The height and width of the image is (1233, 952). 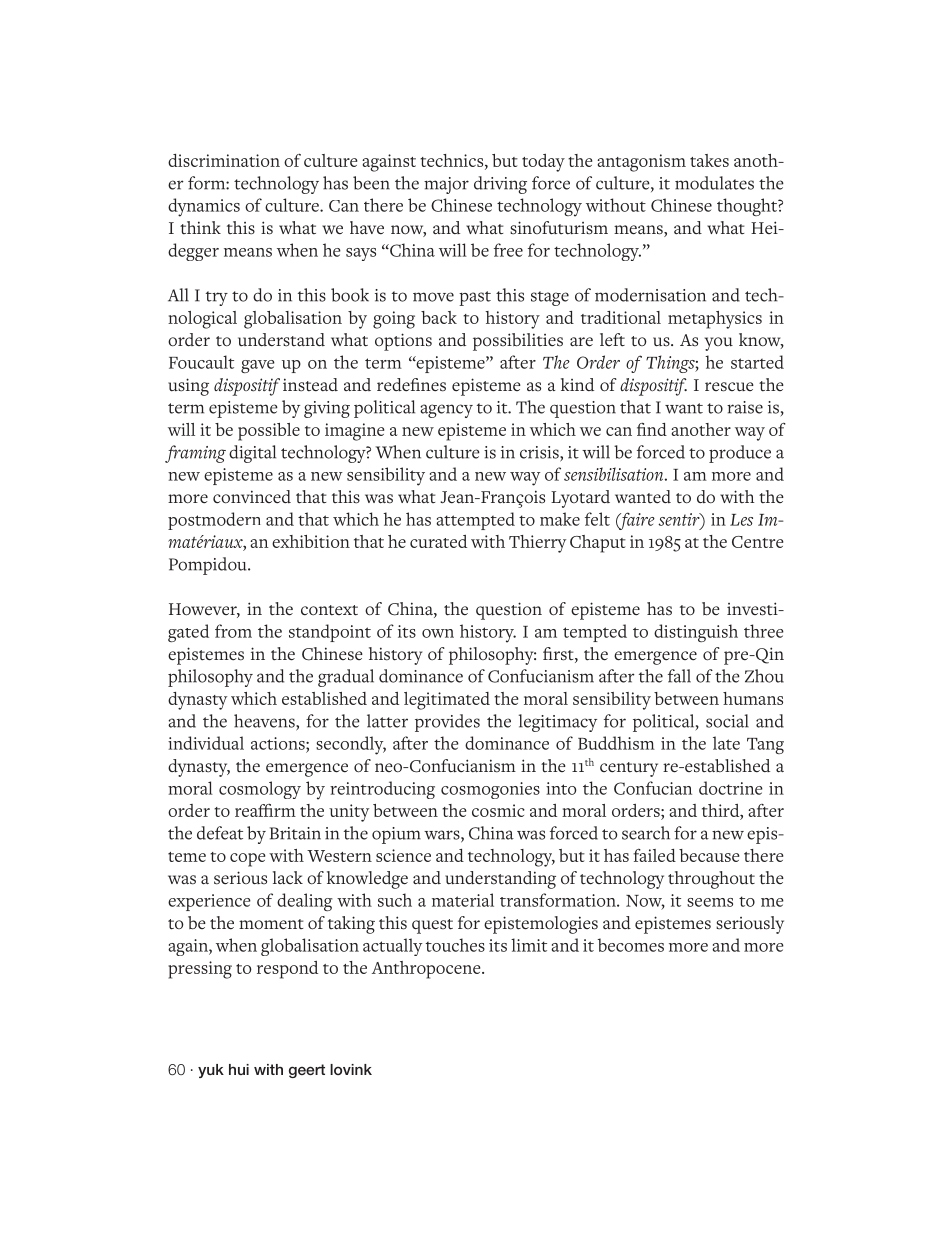 I want to click on takes, so click(x=709, y=160).
